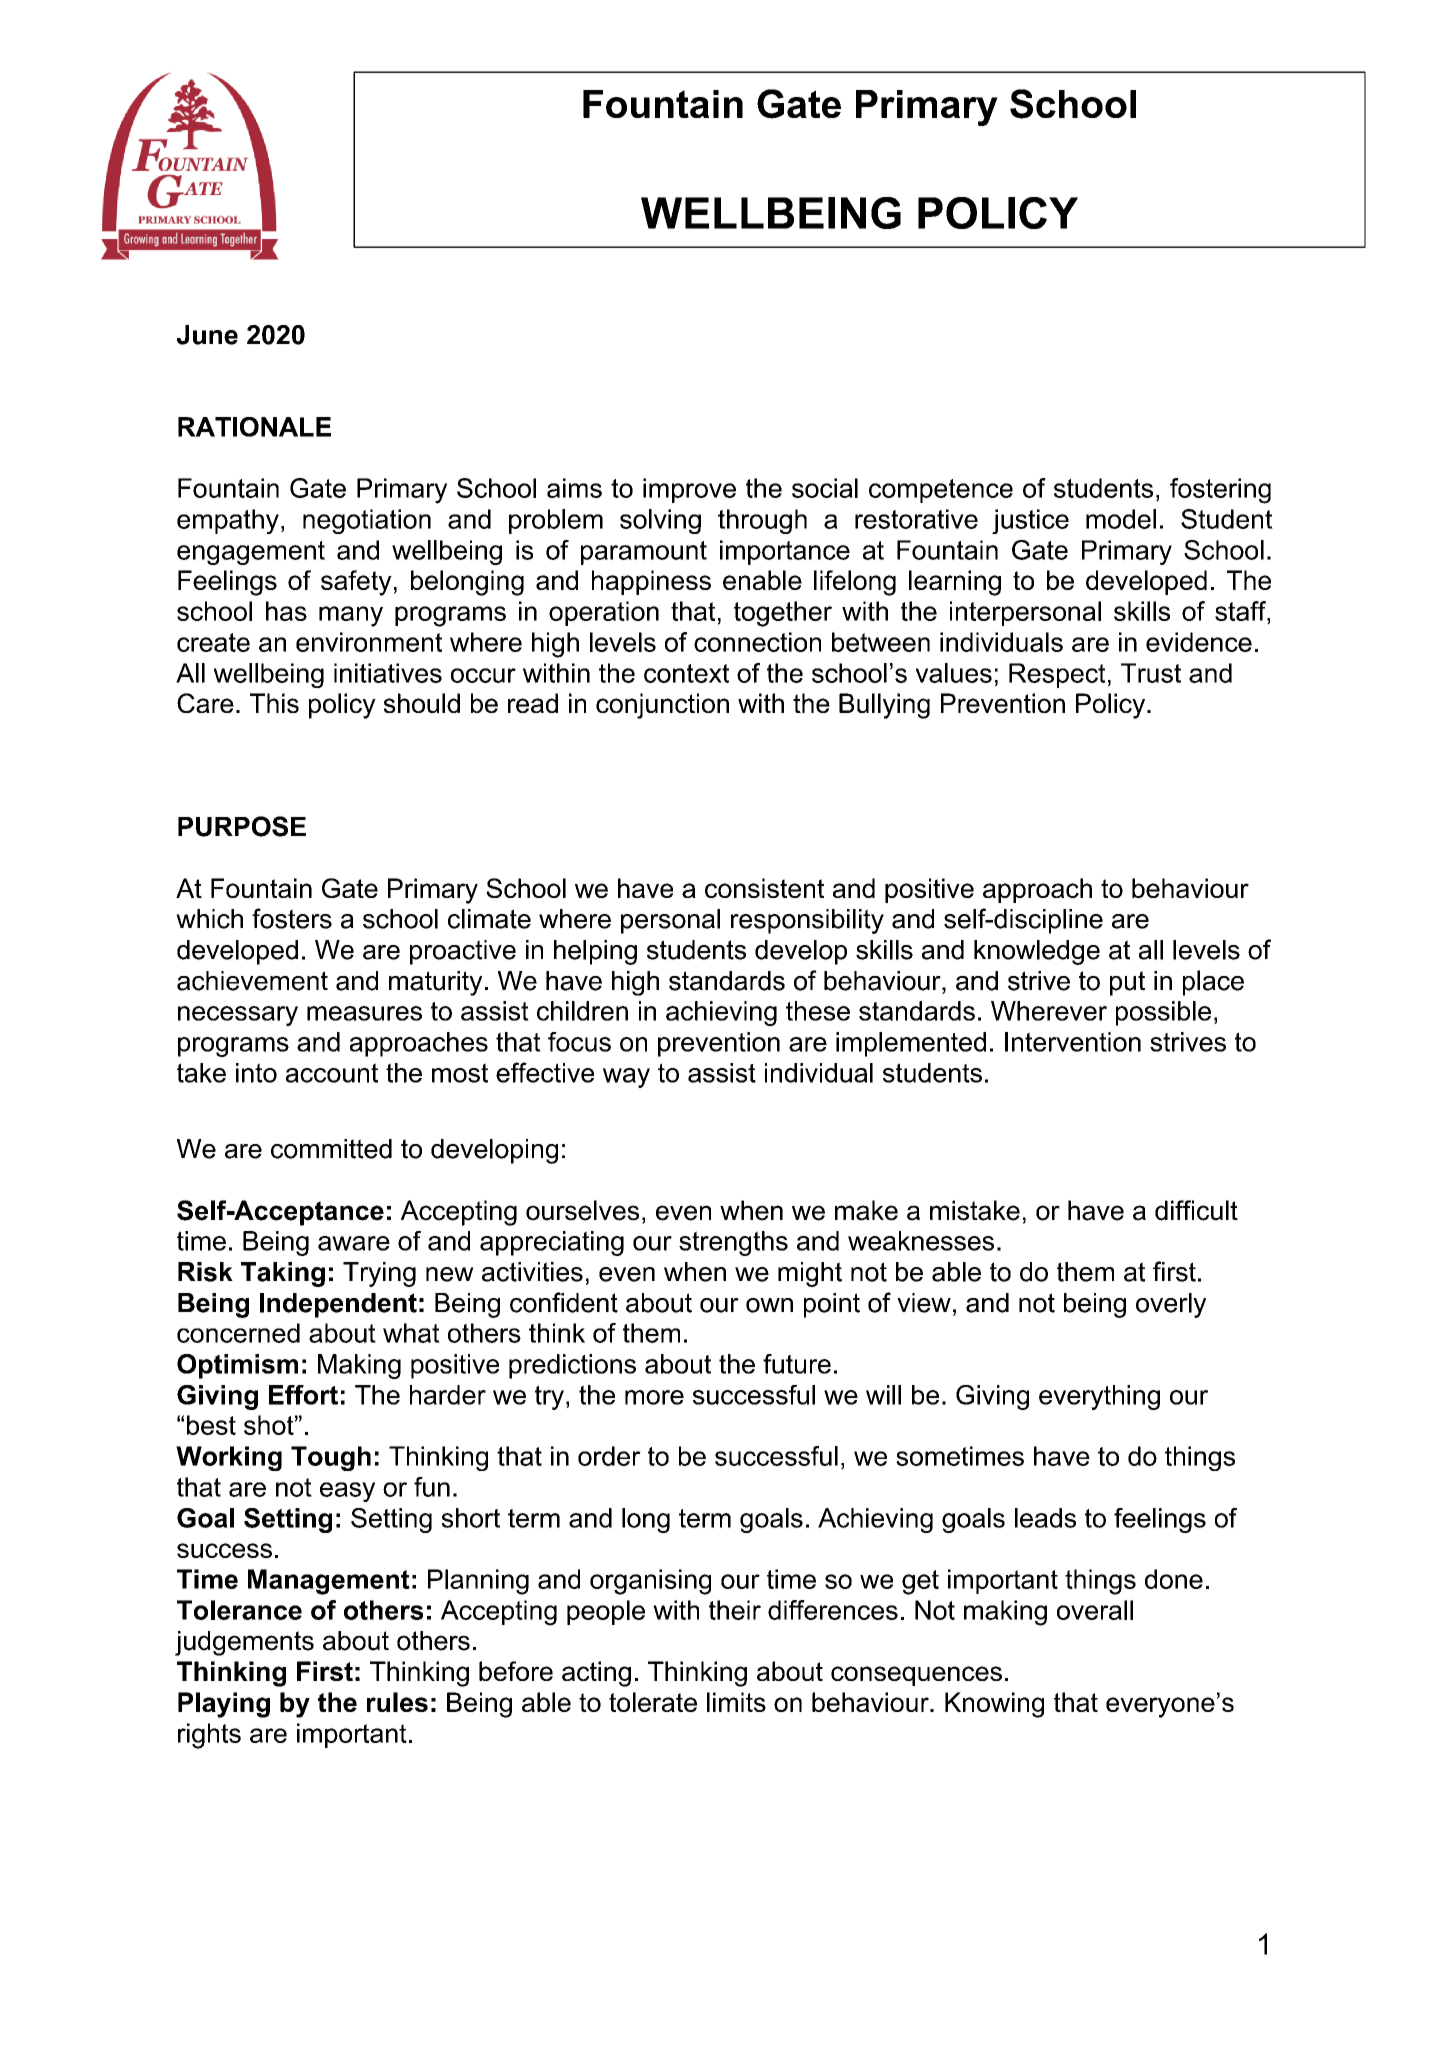 This image has width=1446, height=2047. What do you see at coordinates (764, 888) in the image?
I see `consistent` at bounding box center [764, 888].
